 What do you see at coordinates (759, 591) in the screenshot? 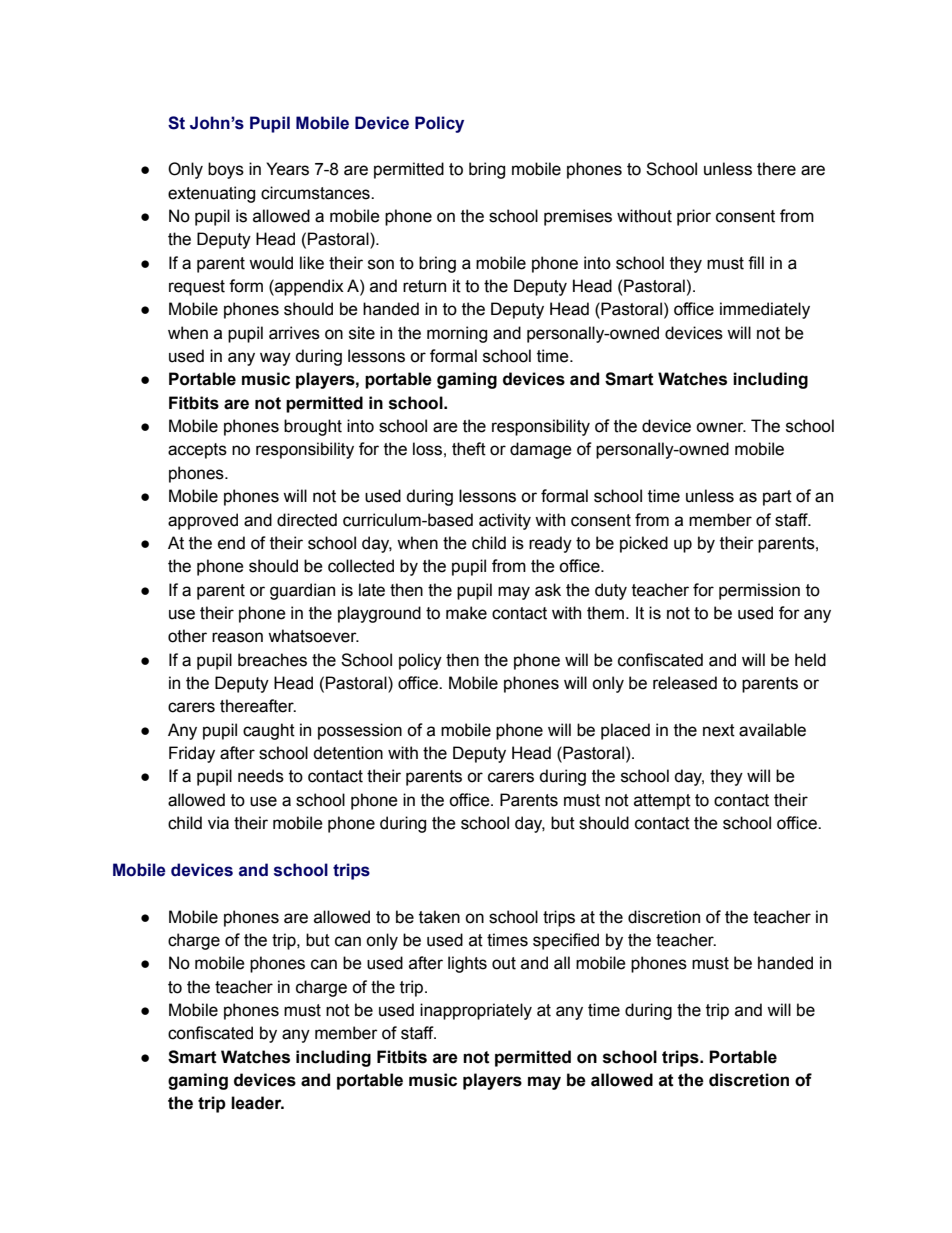
I see `permission` at bounding box center [759, 591].
